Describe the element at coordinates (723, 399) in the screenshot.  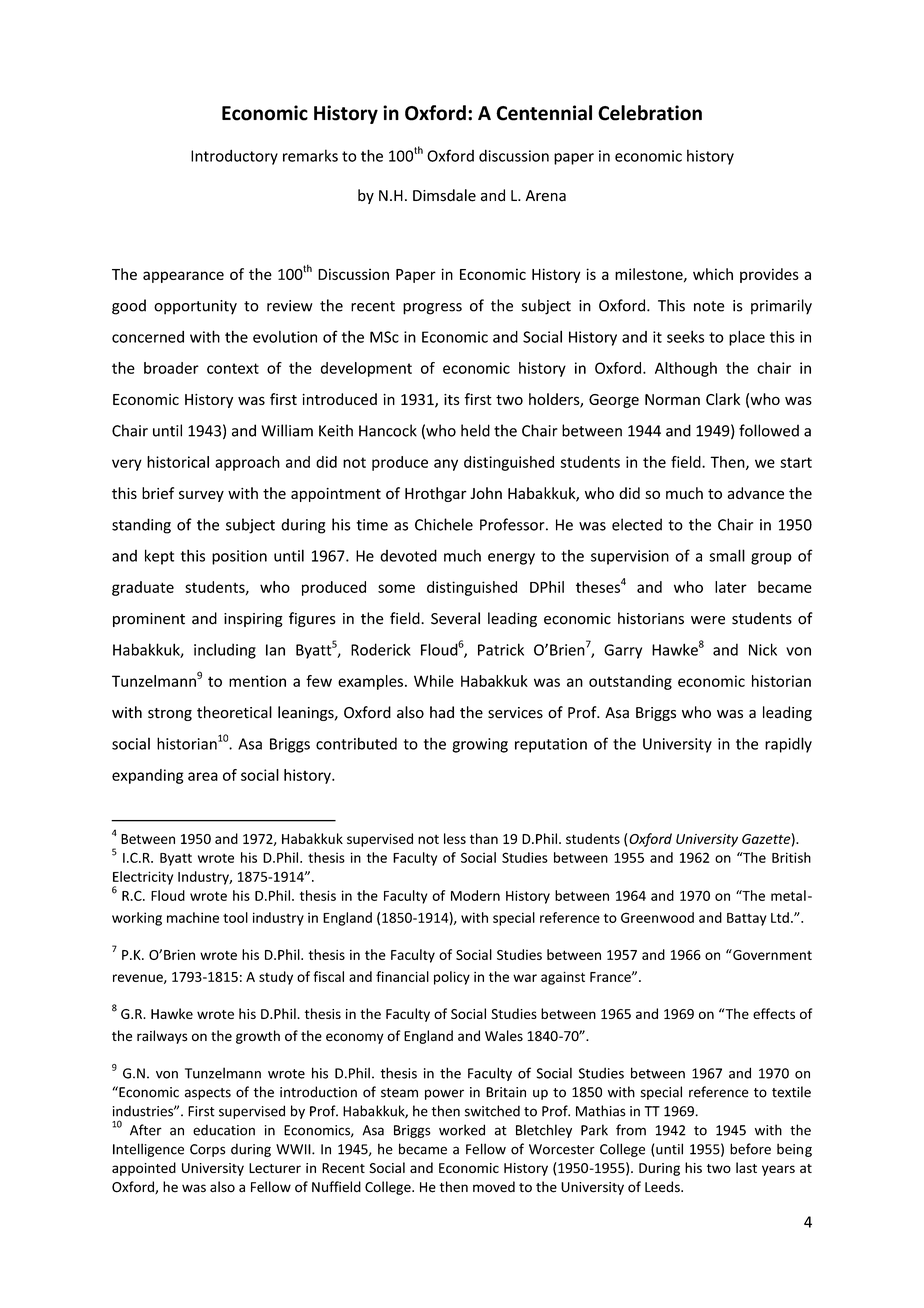
I see `Clark` at that location.
